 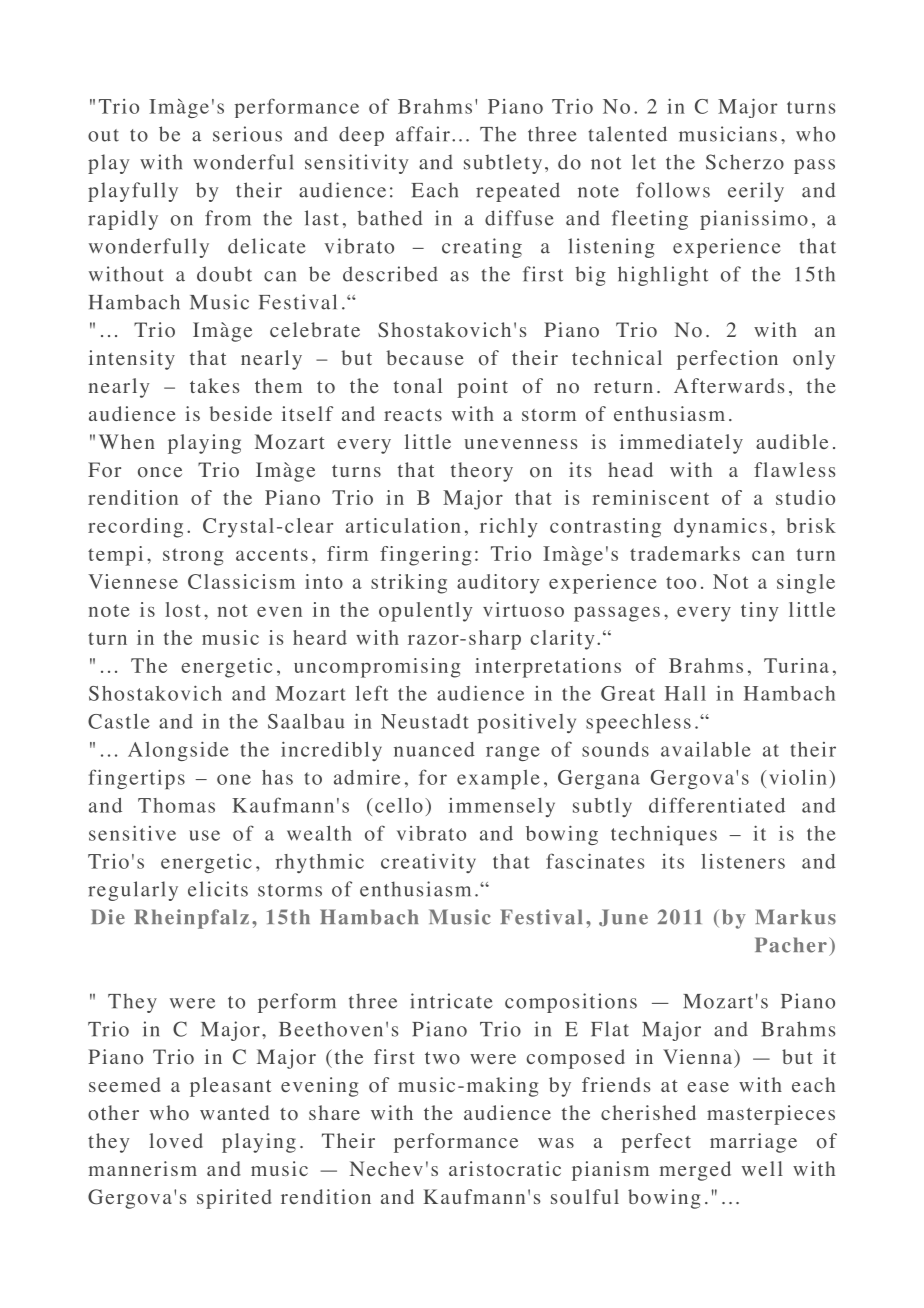 What do you see at coordinates (503, 164) in the page?
I see `subtlety` at bounding box center [503, 164].
